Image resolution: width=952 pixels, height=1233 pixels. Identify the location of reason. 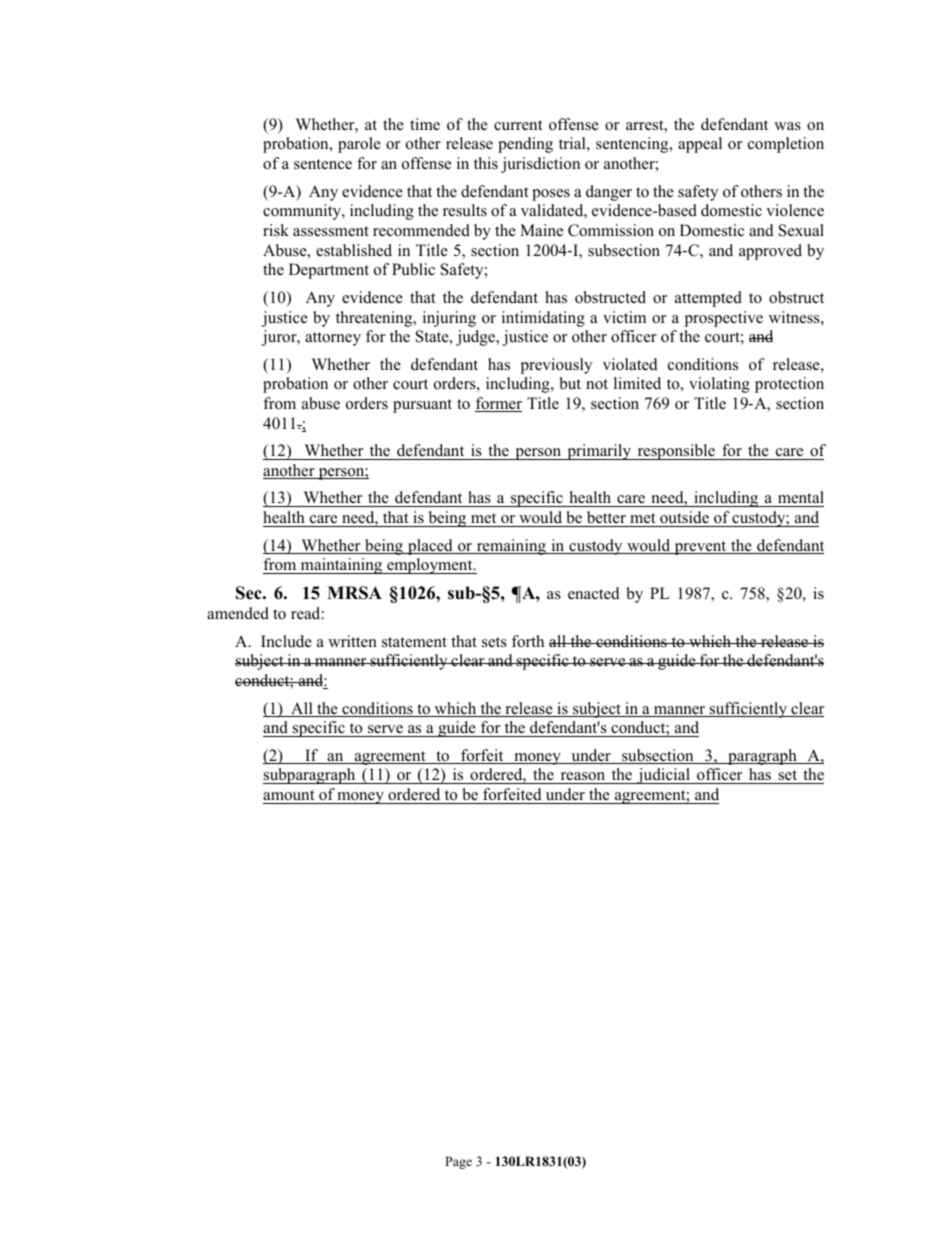
(583, 778).
